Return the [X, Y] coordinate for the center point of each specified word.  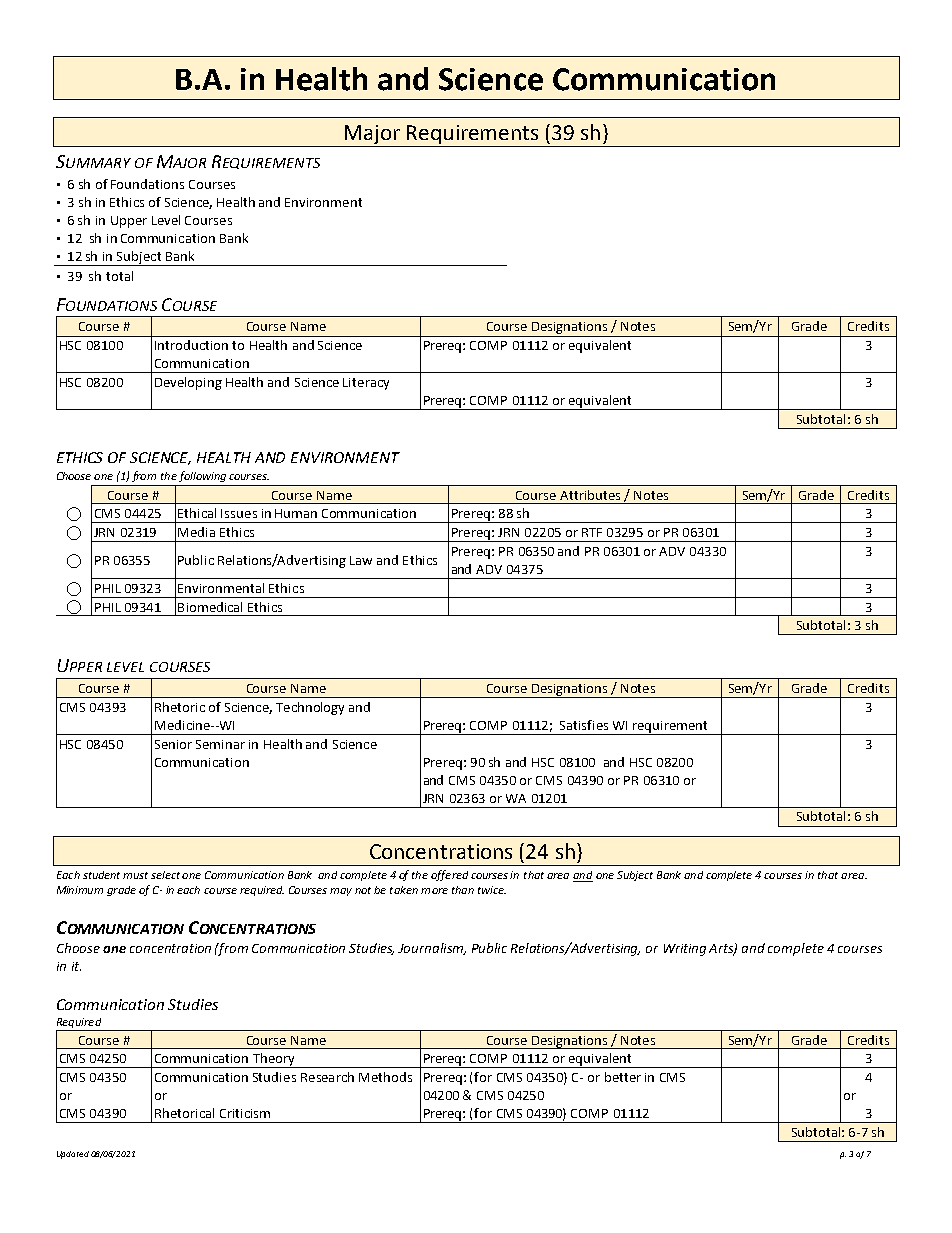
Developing [188, 383]
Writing [685, 950]
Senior [173, 744]
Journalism [432, 949]
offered [449, 875]
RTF [592, 532]
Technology [310, 708]
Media [196, 532]
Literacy [366, 384]
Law [361, 560]
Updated [73, 1155]
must [135, 875]
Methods [385, 1077]
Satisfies [584, 725]
